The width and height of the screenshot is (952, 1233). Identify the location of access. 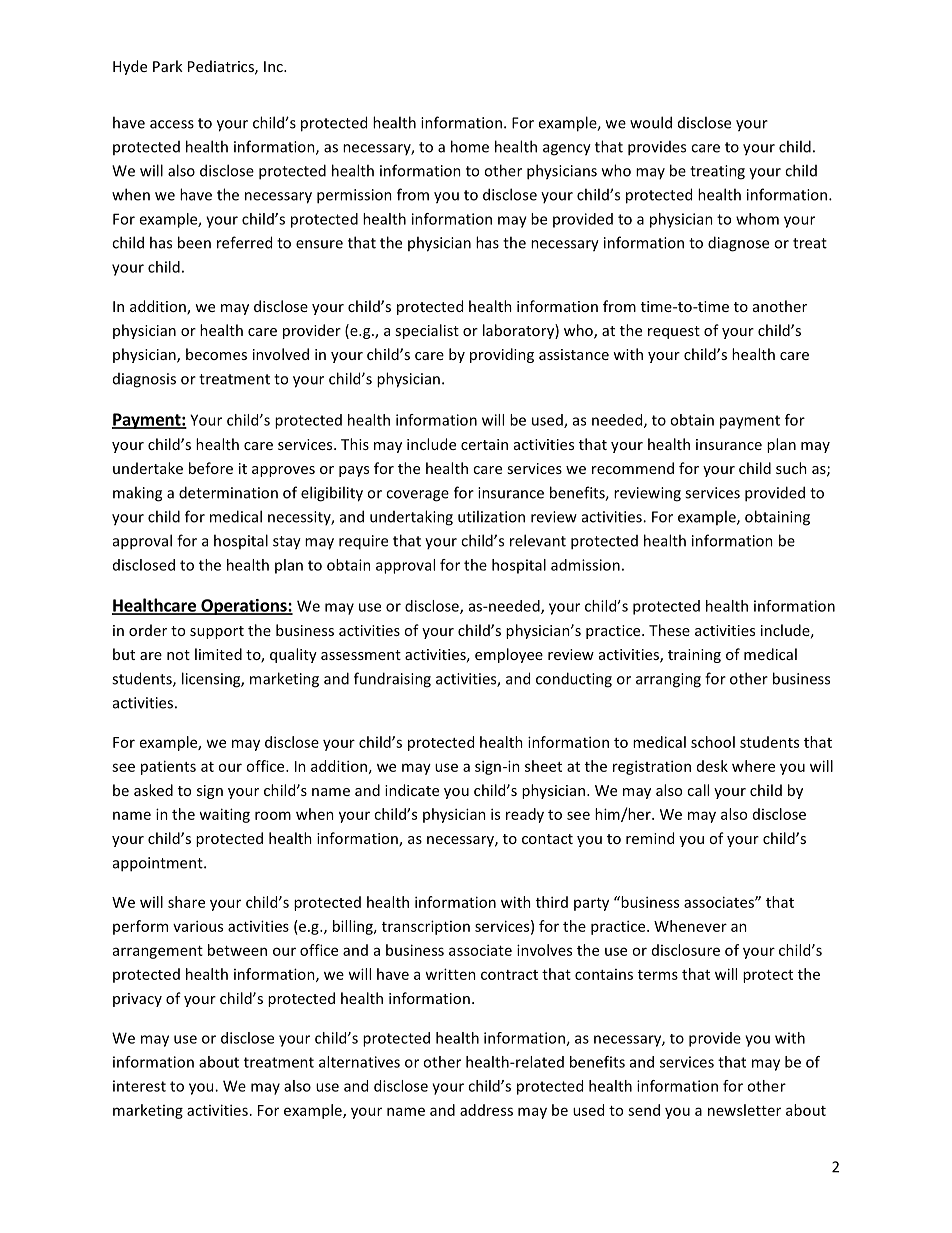
(172, 124).
